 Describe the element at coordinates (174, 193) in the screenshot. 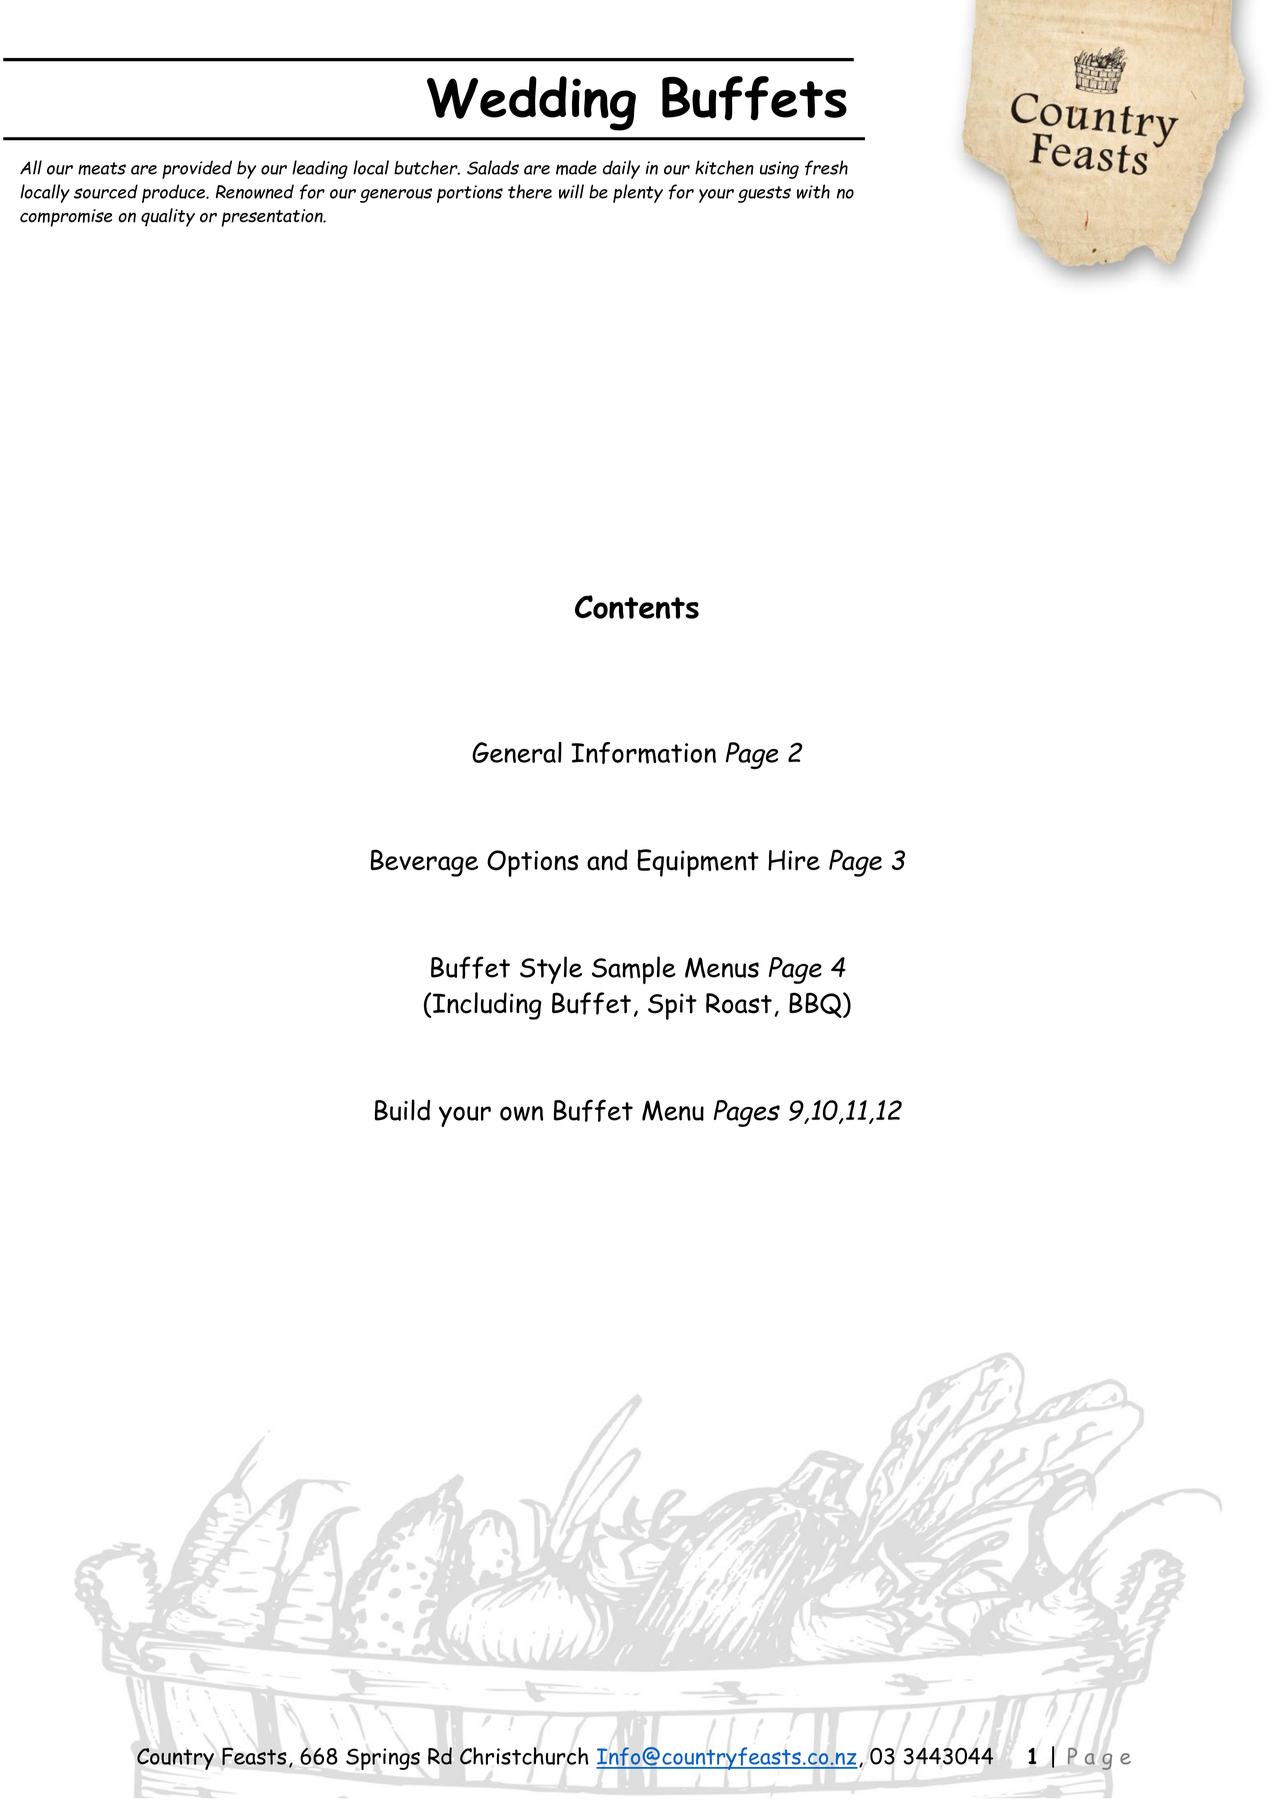

I see `produce` at that location.
